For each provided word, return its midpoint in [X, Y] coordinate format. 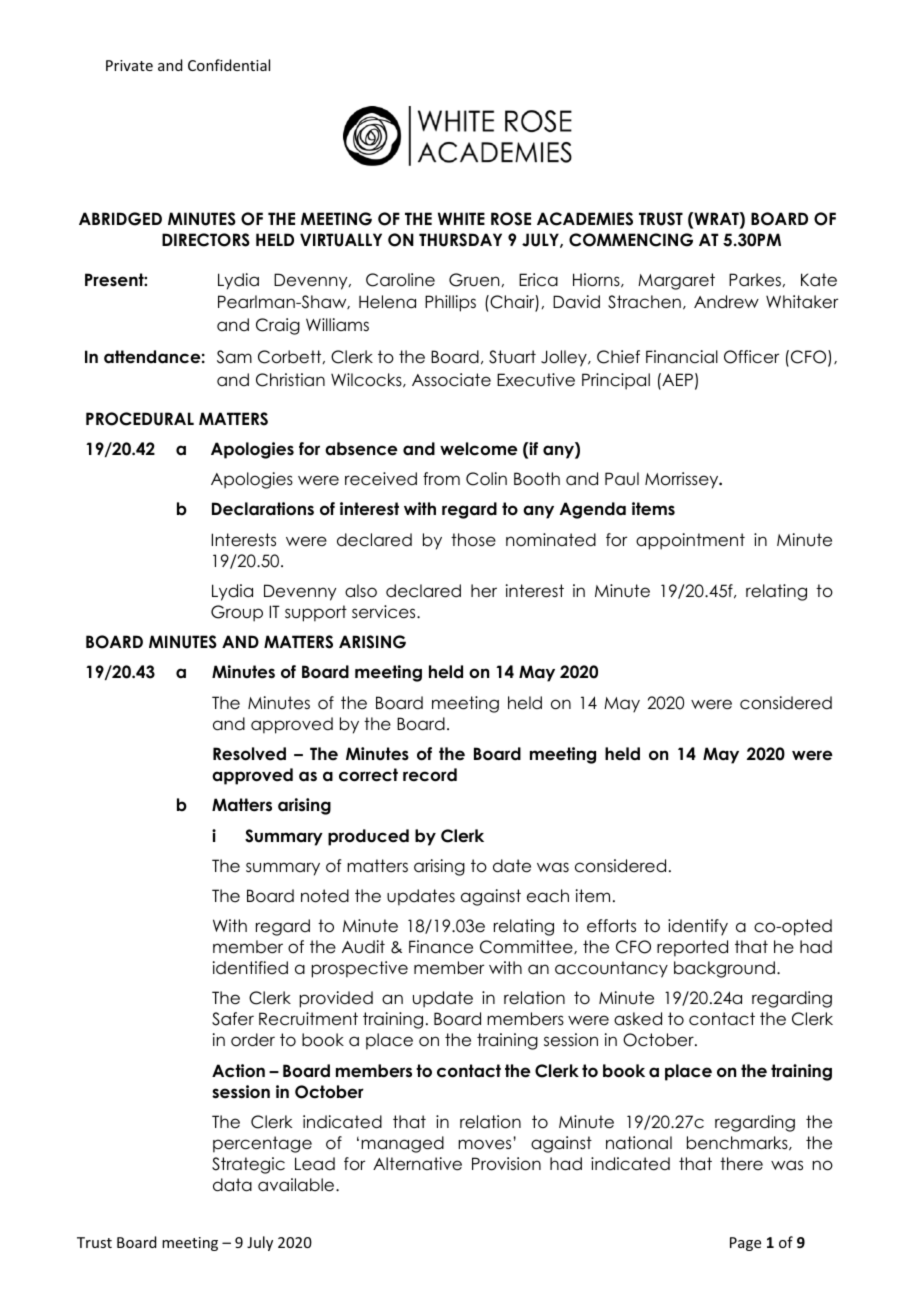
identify [698, 927]
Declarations [263, 509]
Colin [486, 479]
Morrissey [683, 480]
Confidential [229, 65]
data [232, 1185]
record [430, 775]
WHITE [461, 218]
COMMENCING [631, 240]
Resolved [249, 754]
